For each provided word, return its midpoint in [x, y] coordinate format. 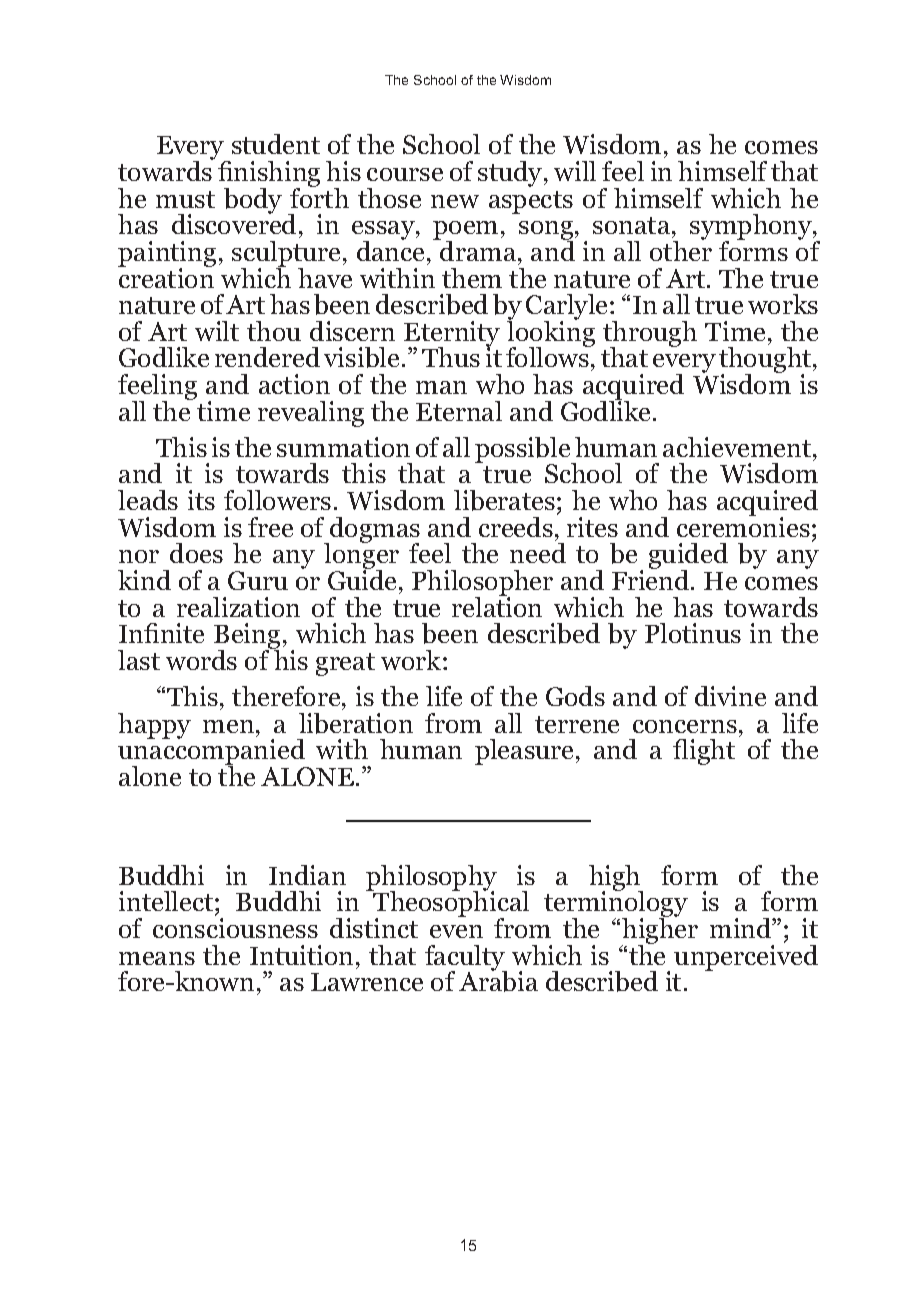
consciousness [235, 928]
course [405, 174]
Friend [652, 579]
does [196, 553]
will [575, 171]
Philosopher [482, 584]
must [185, 199]
